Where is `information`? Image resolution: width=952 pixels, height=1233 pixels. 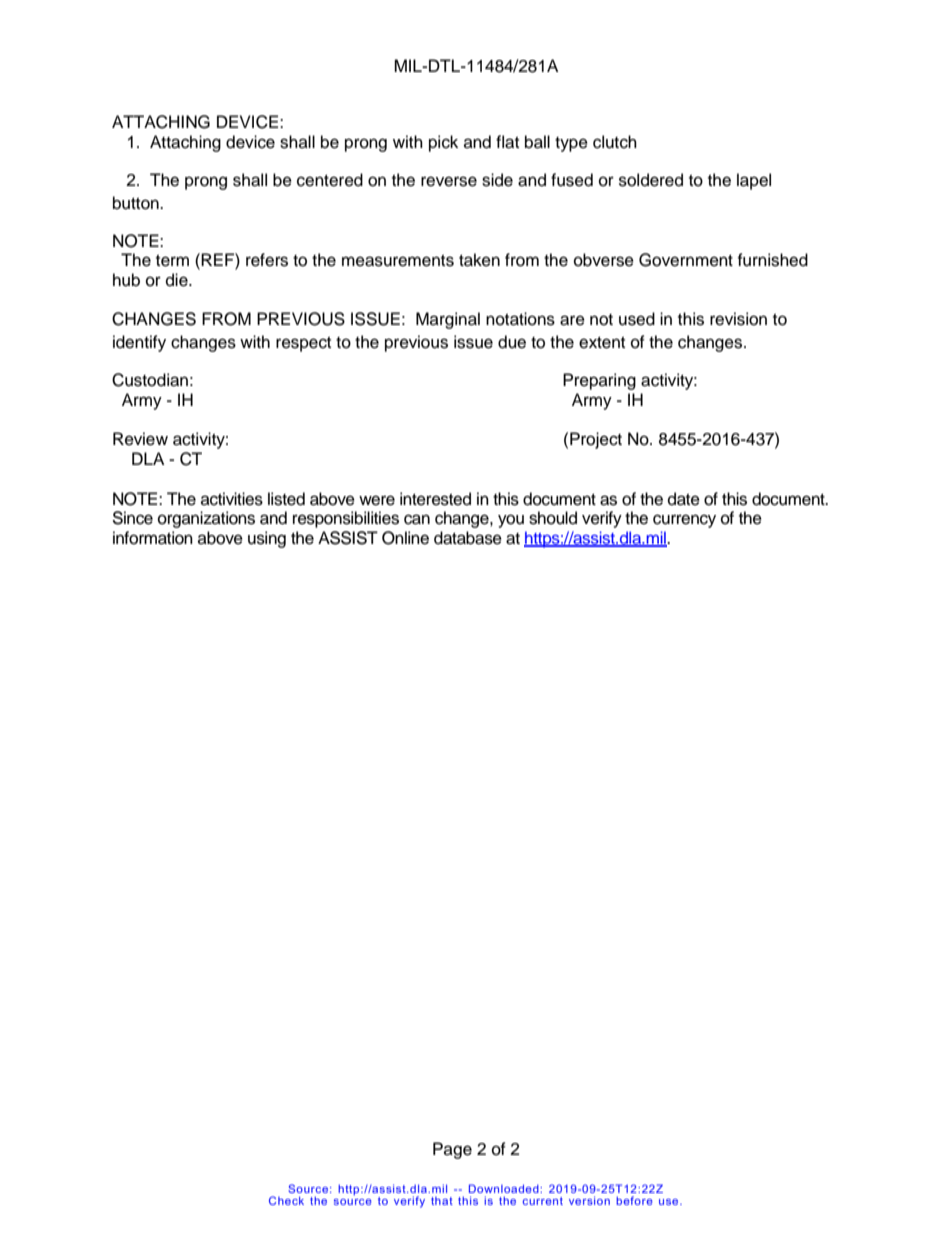
information is located at coordinates (153, 538).
